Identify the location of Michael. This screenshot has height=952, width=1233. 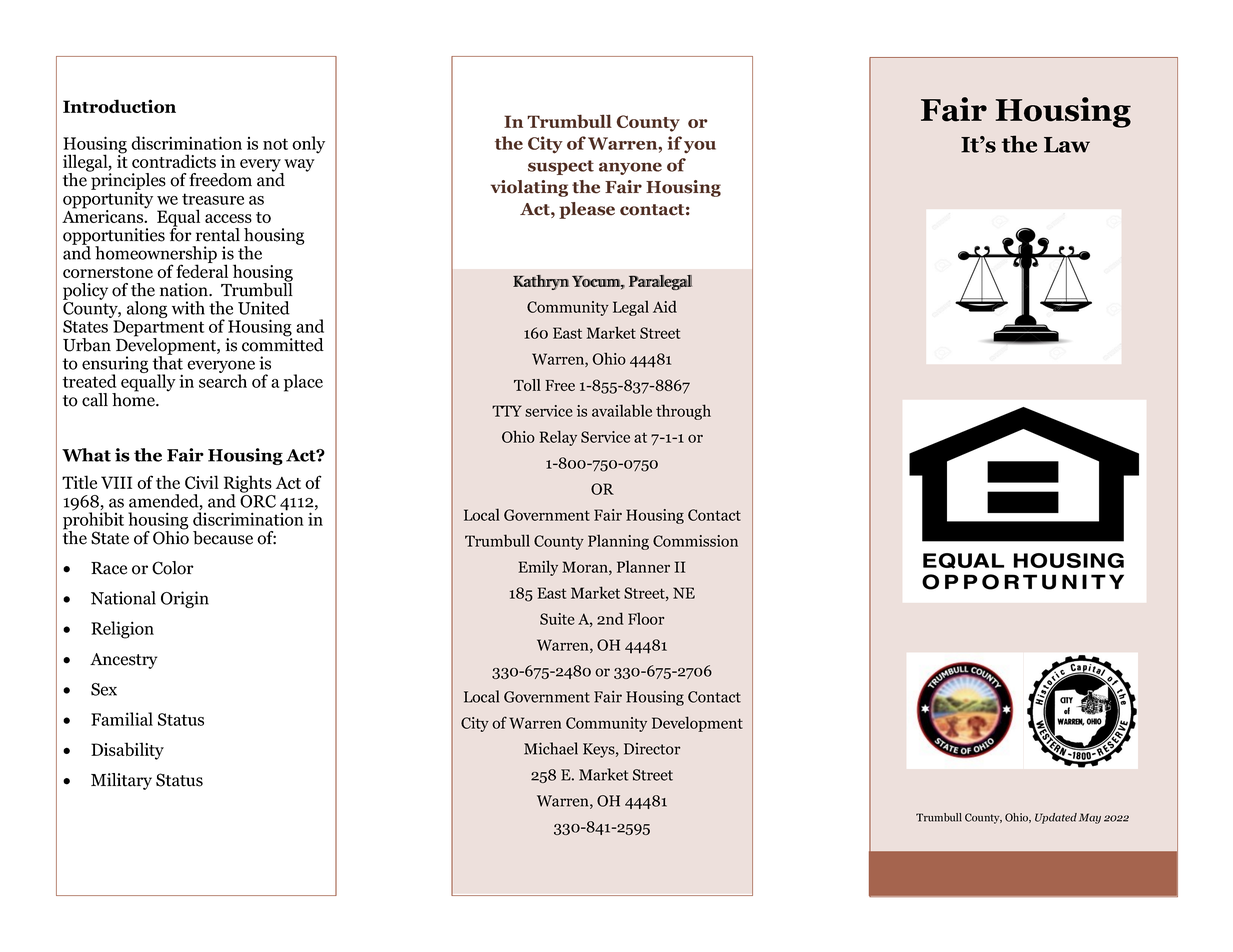
(551, 748).
